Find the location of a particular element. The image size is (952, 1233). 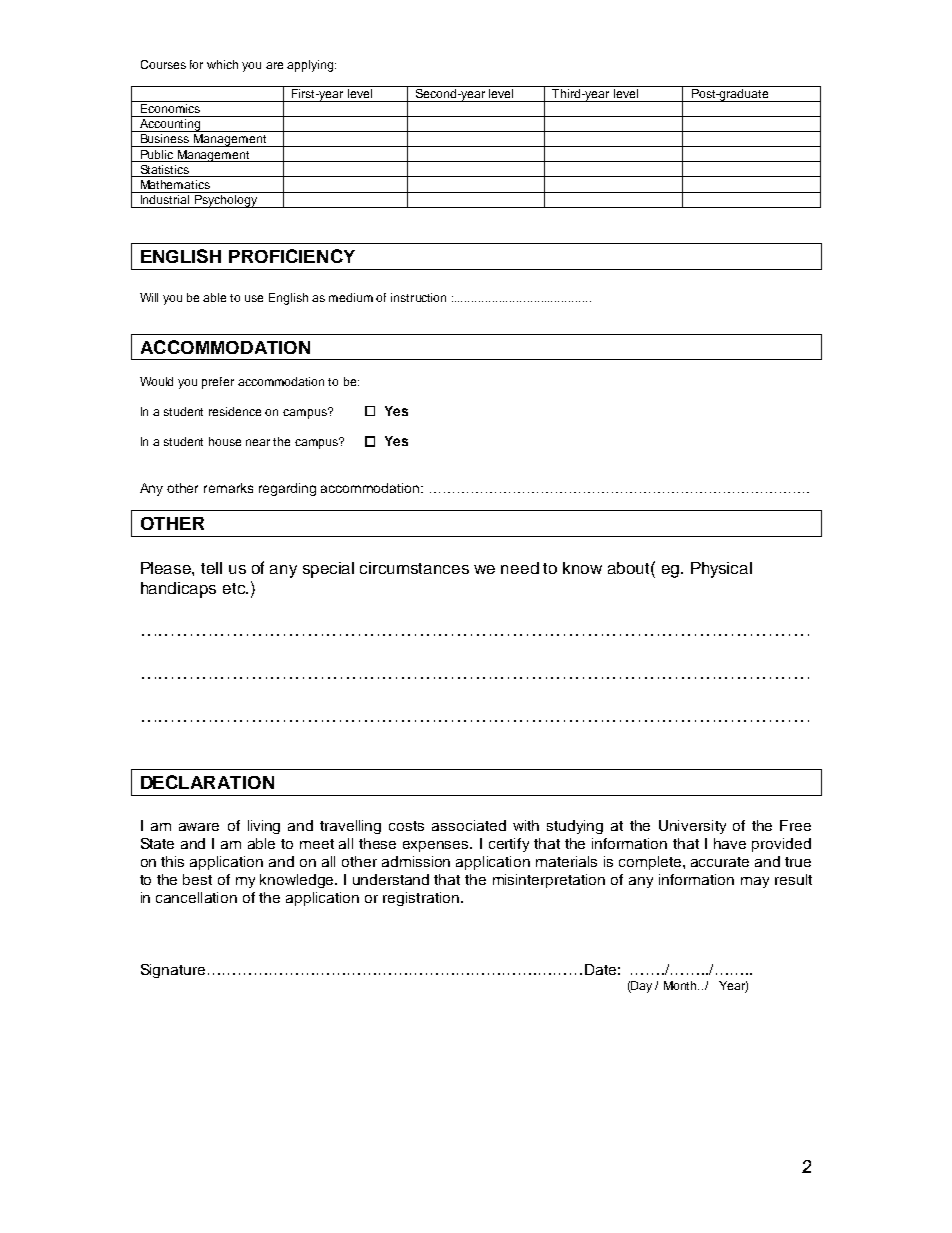

instruction is located at coordinates (418, 297).
